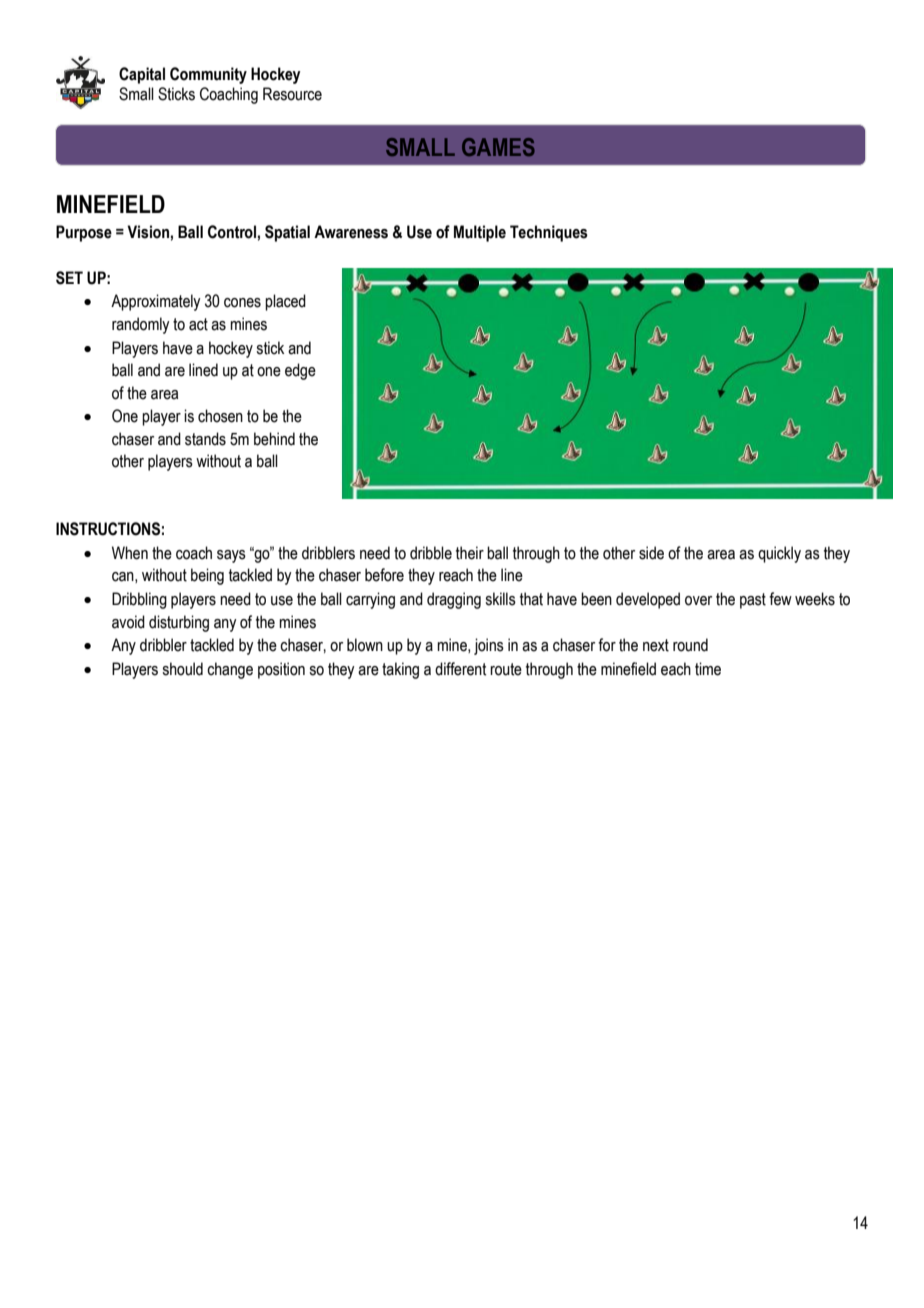 Image resolution: width=924 pixels, height=1308 pixels. What do you see at coordinates (549, 233) in the image?
I see `Techniques` at bounding box center [549, 233].
